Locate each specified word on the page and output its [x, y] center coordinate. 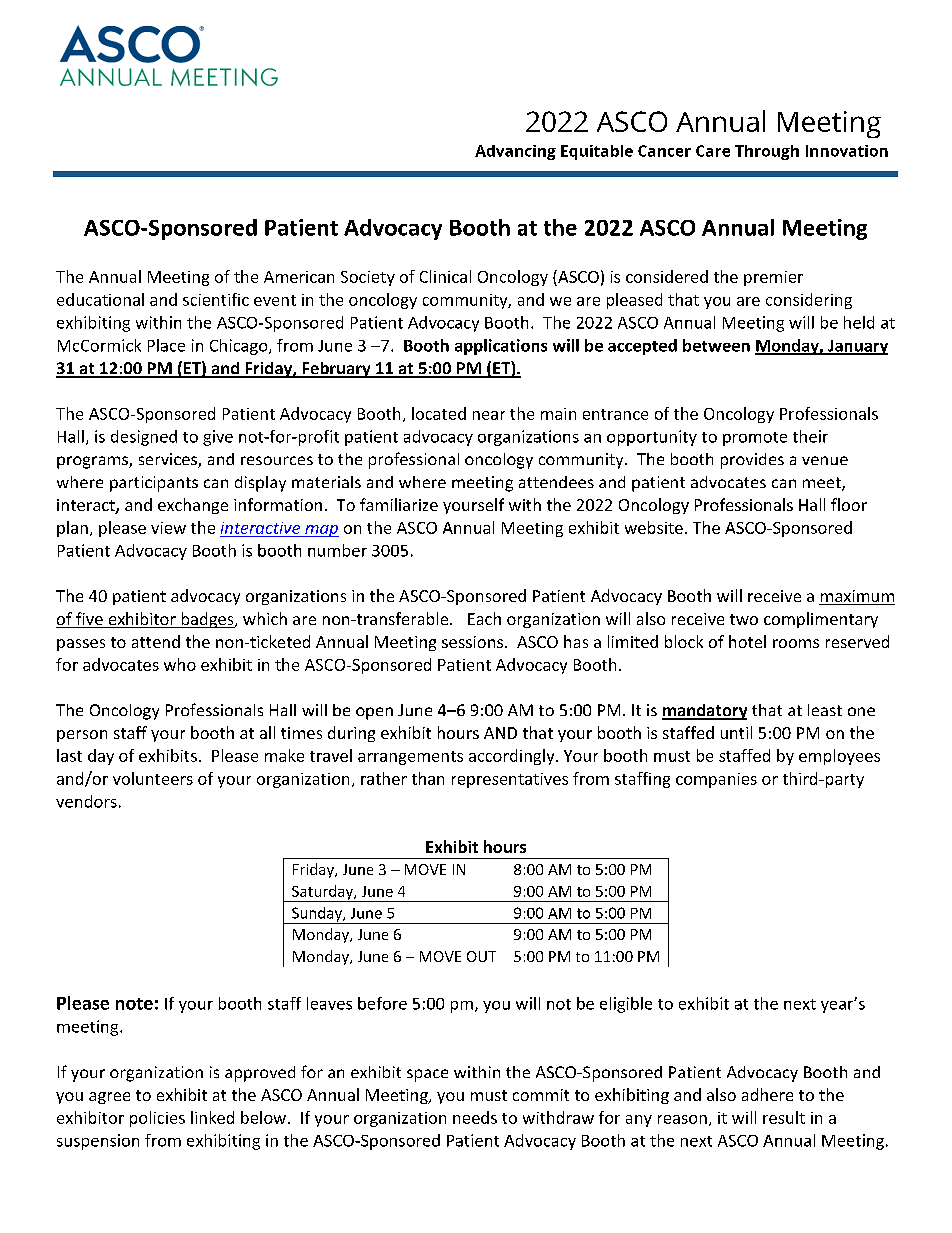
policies [157, 1119]
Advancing [515, 152]
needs [475, 1117]
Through [767, 152]
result [784, 1117]
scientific [216, 299]
